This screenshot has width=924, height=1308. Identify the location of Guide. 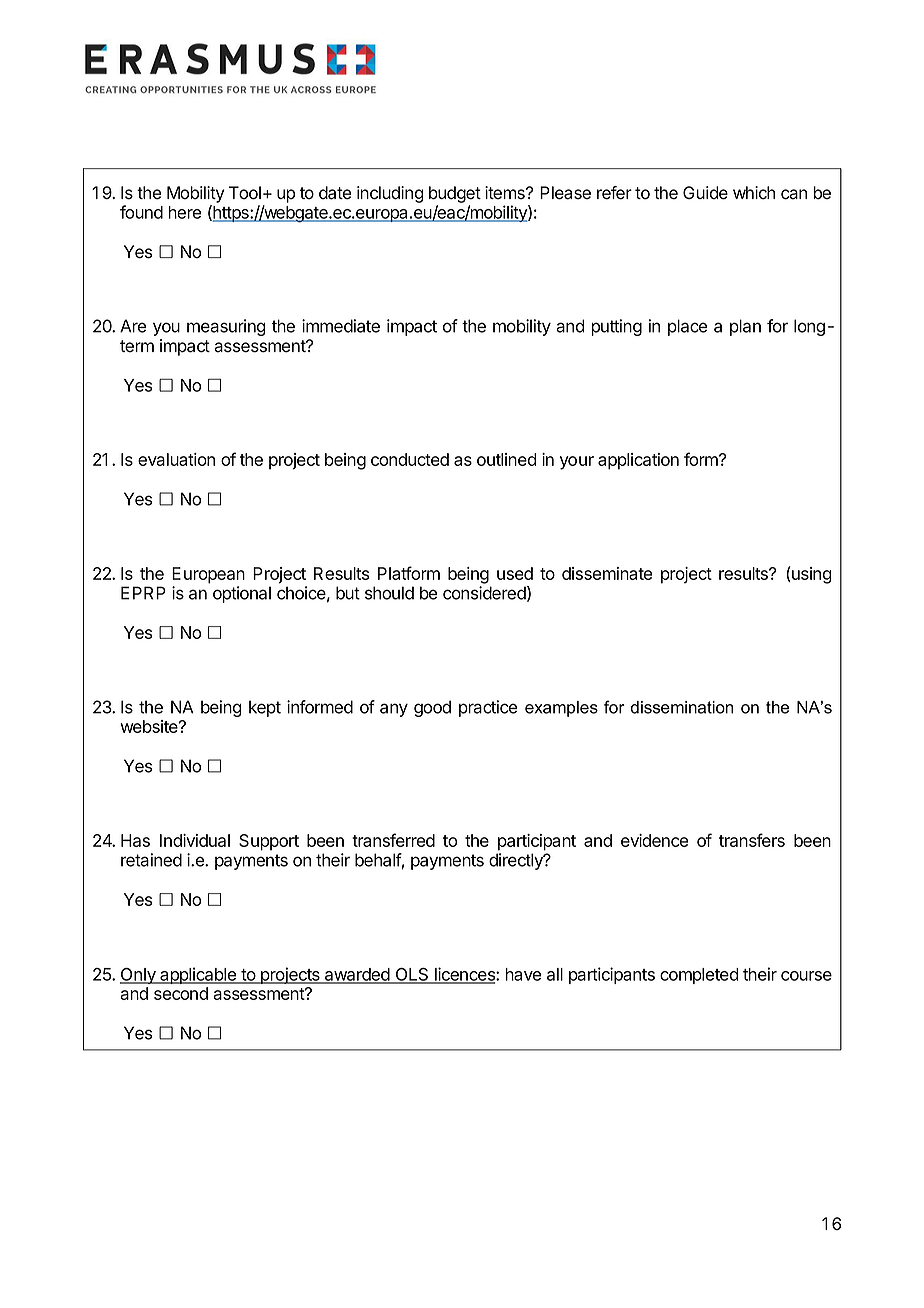
(705, 193).
